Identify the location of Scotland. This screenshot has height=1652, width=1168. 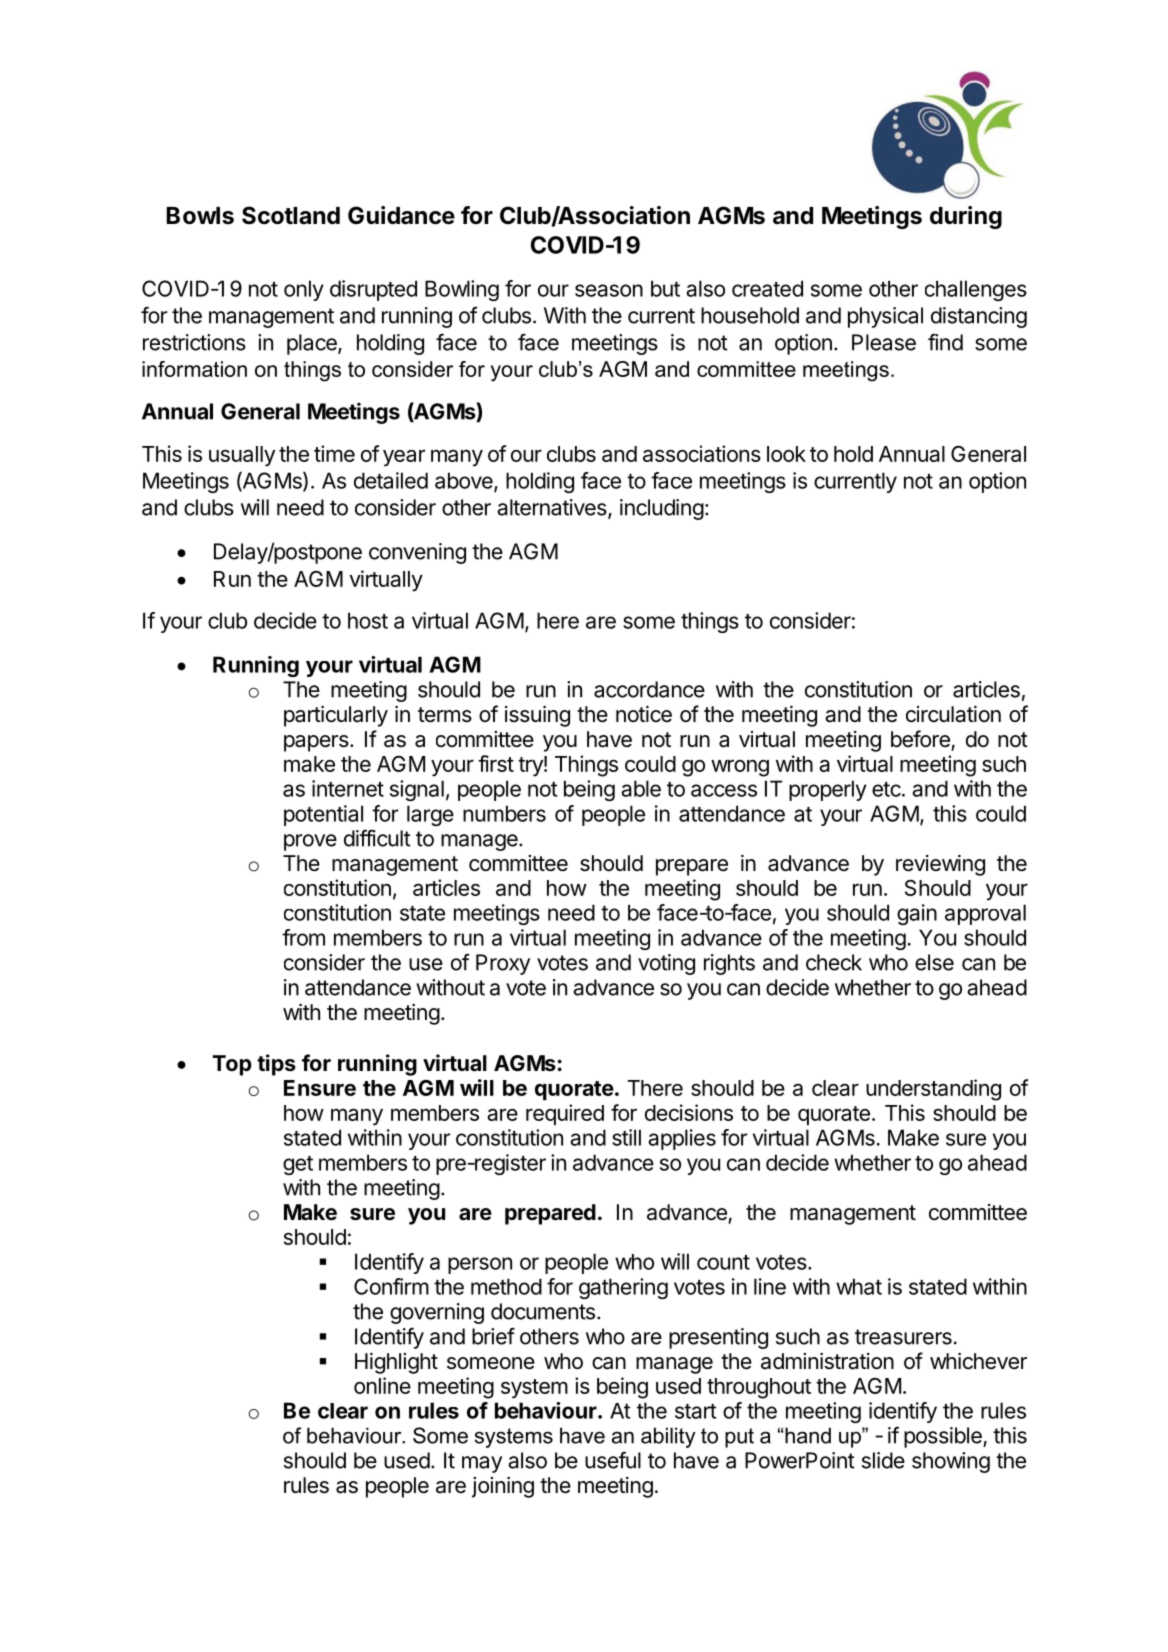
(291, 215).
